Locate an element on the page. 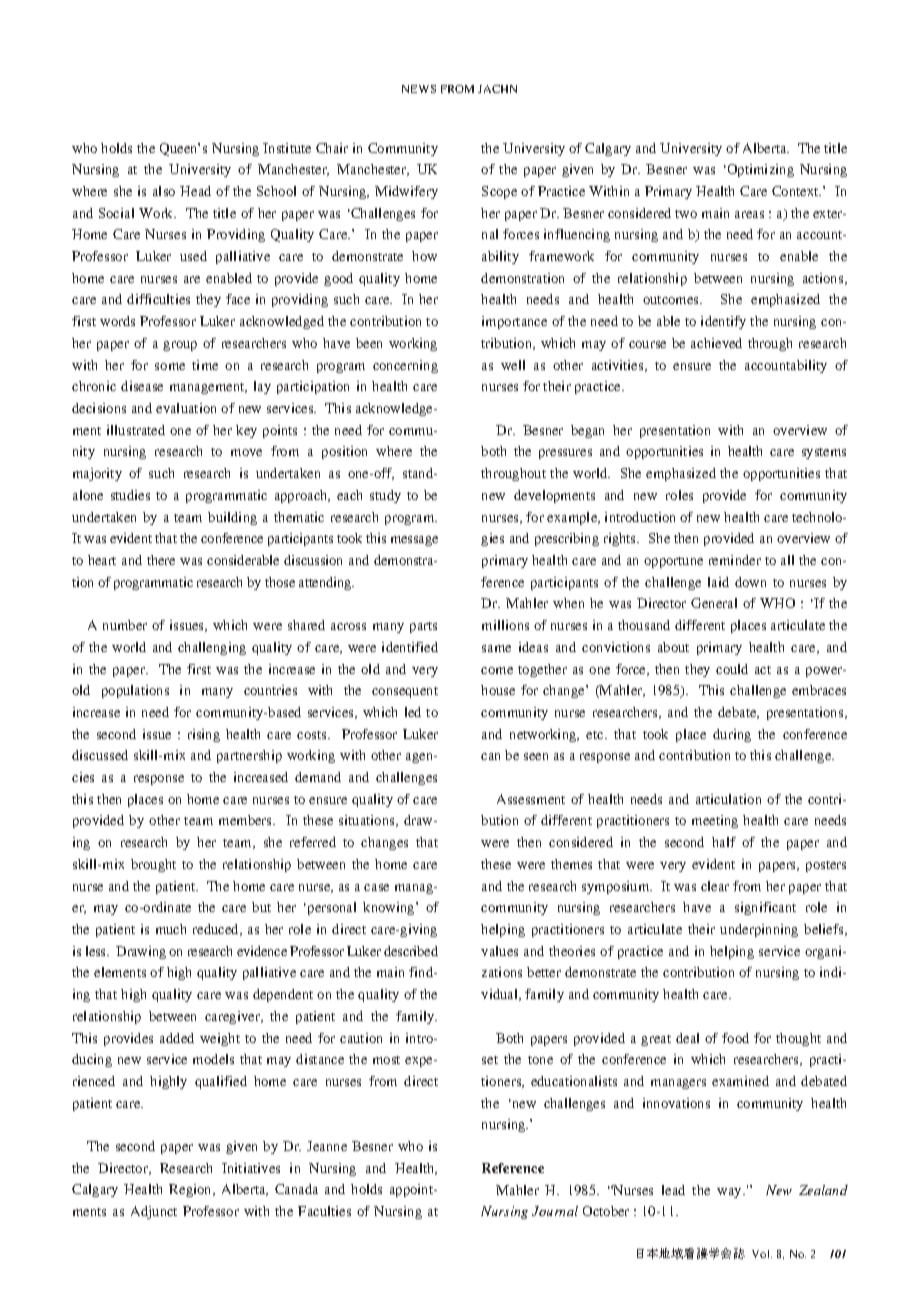  seen is located at coordinates (536, 756).
